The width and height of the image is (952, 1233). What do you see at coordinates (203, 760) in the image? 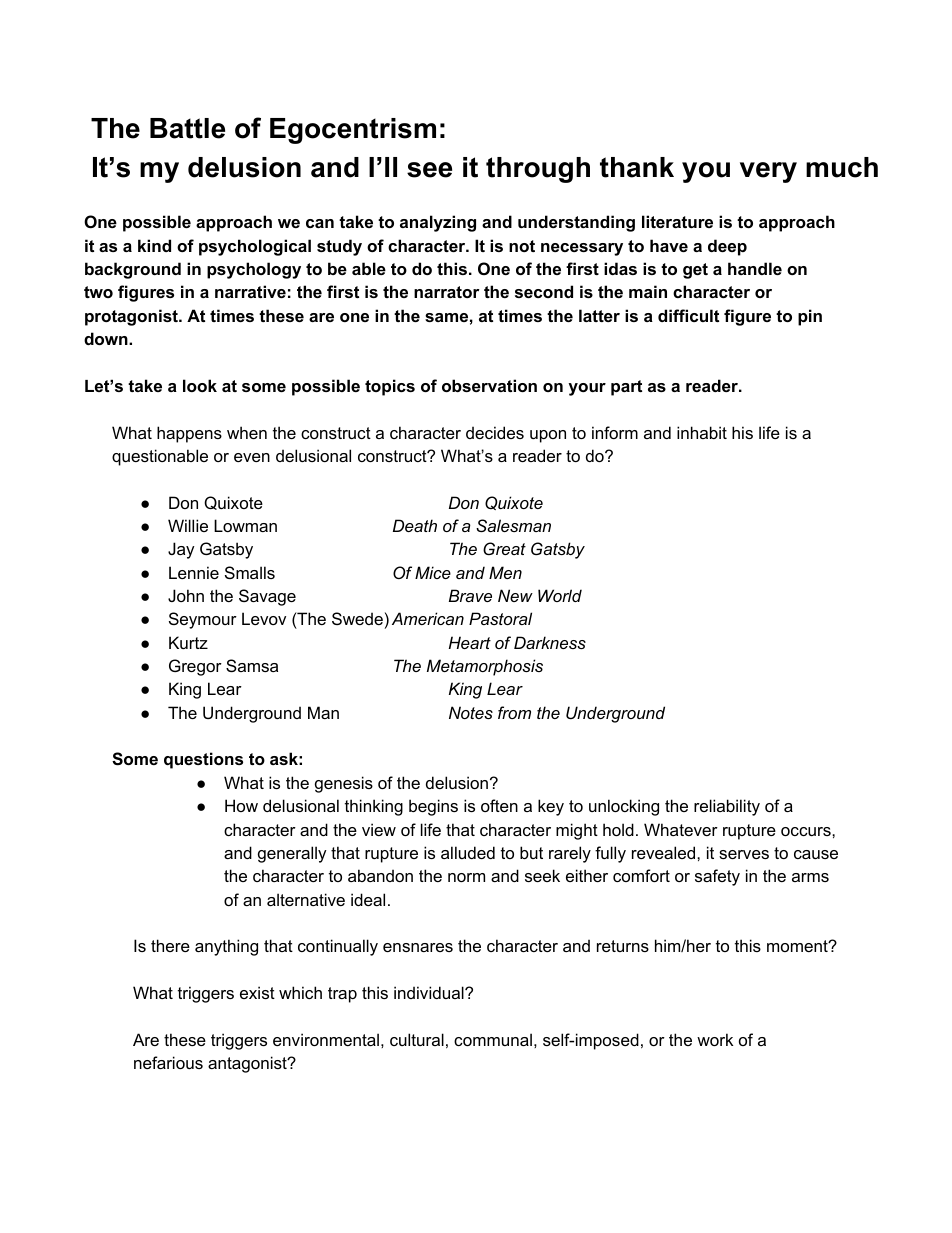
I see `questions` at bounding box center [203, 760].
